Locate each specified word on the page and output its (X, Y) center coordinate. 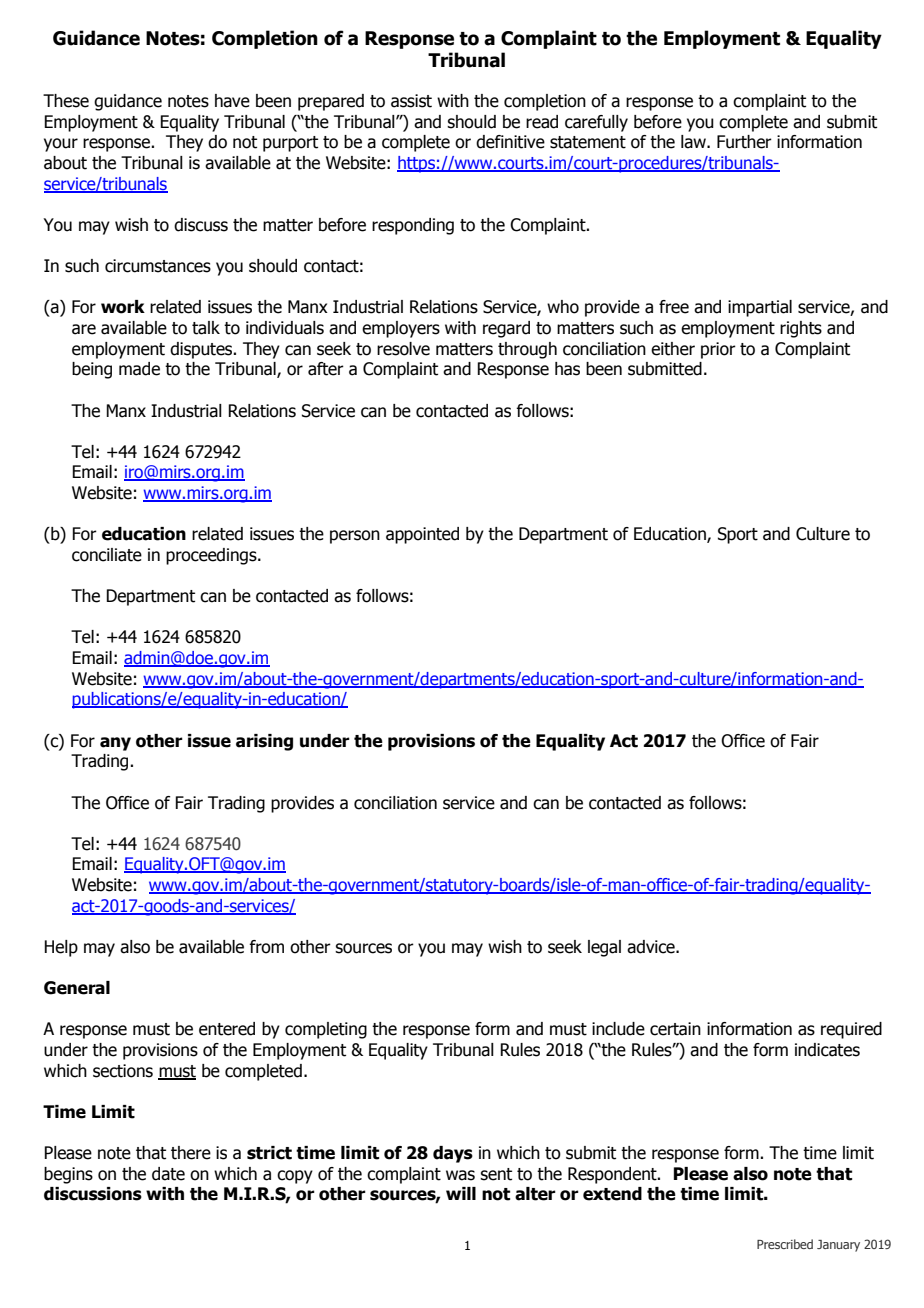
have (232, 101)
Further (744, 142)
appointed (422, 535)
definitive (510, 142)
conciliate (107, 555)
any (115, 744)
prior (718, 350)
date (168, 1174)
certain (675, 1029)
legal (604, 948)
